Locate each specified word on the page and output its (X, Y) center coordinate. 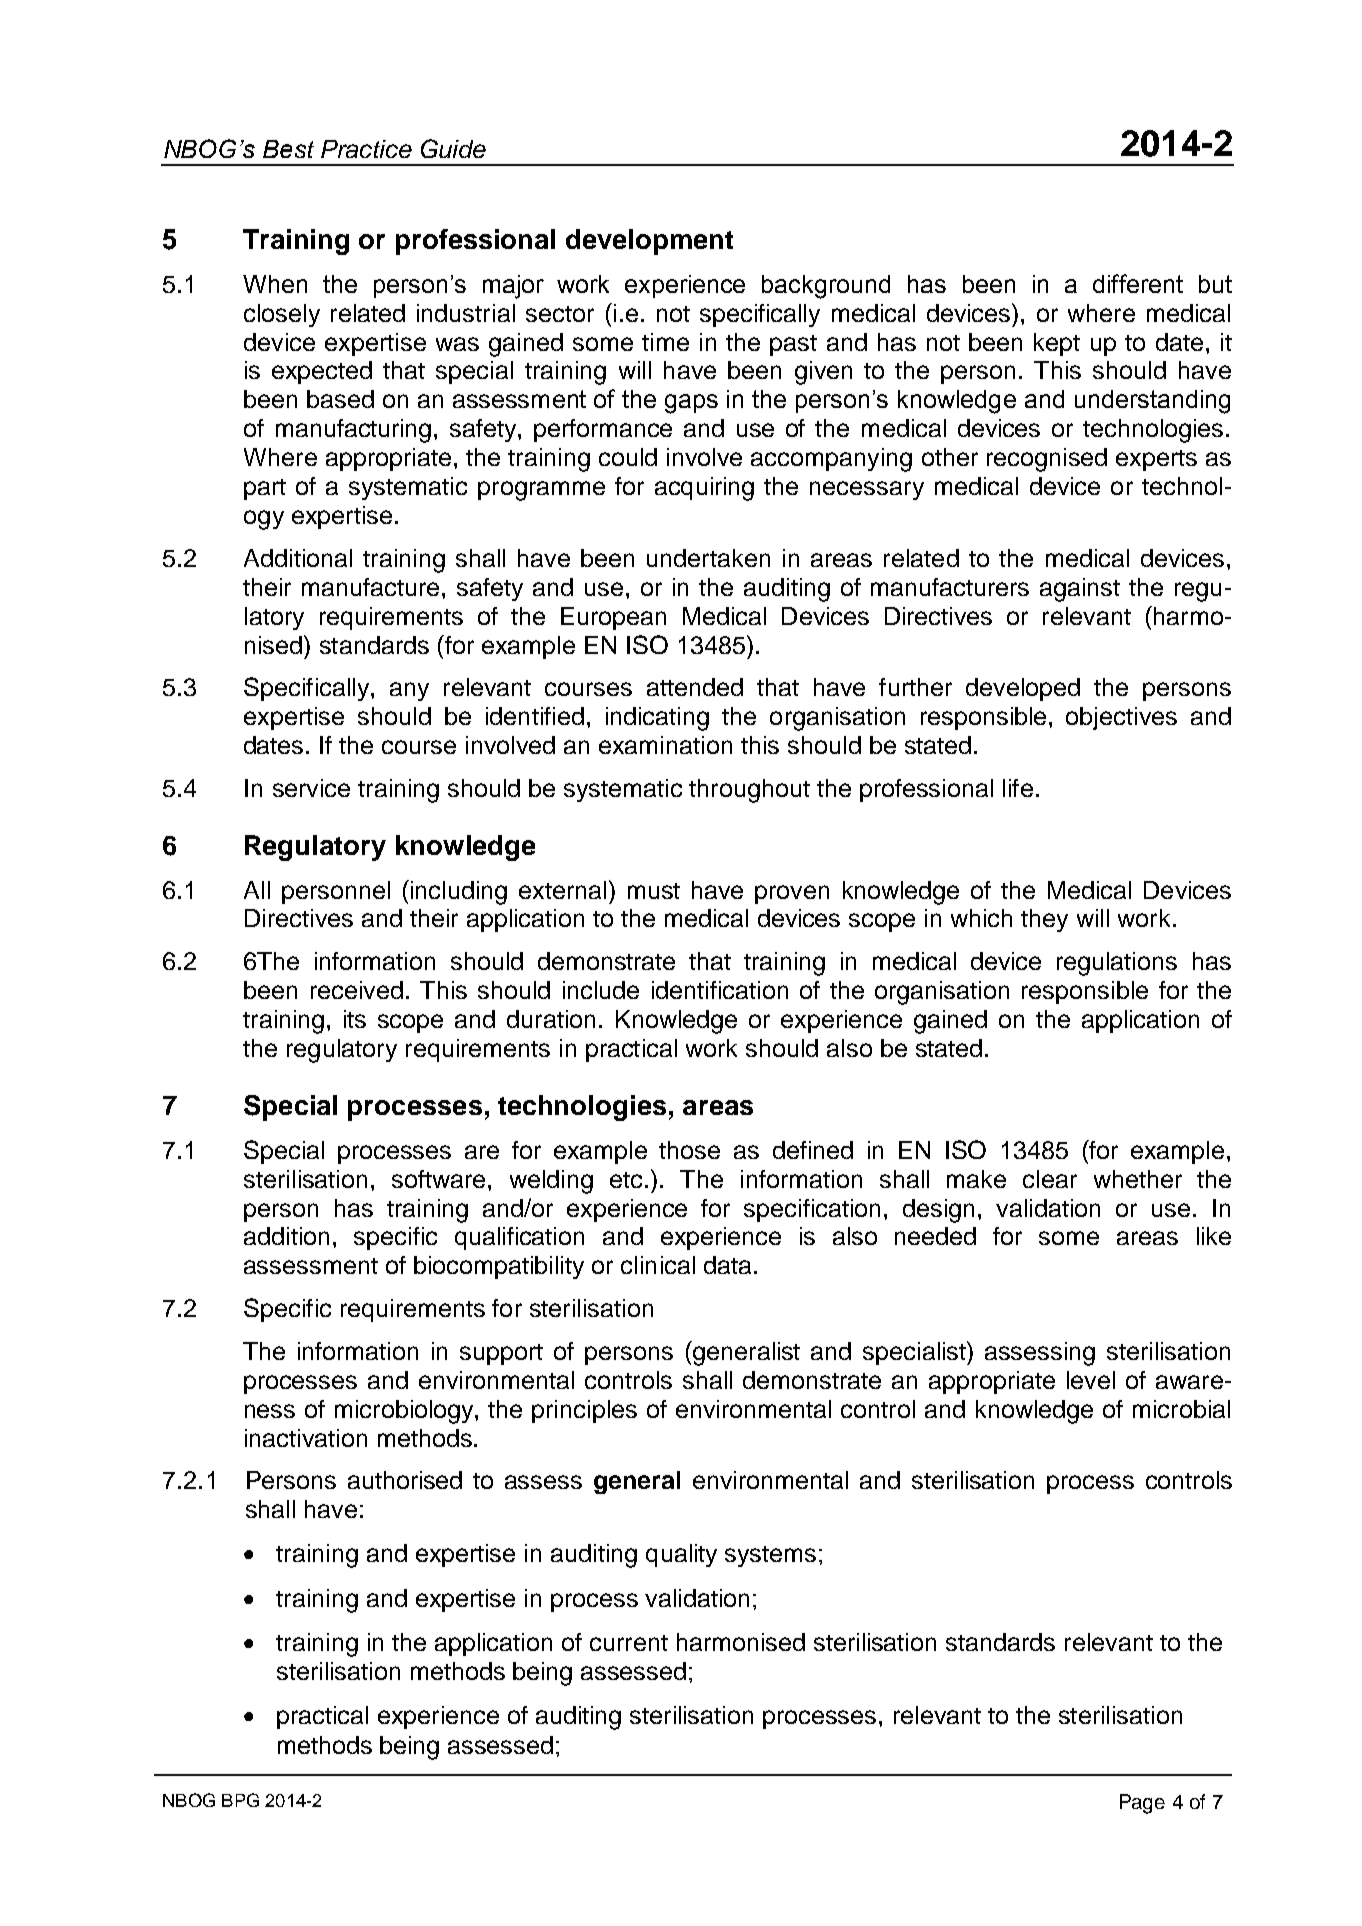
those (689, 1150)
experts (1156, 460)
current (629, 1643)
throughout (749, 791)
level (1091, 1380)
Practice (366, 149)
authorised (405, 1480)
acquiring (704, 489)
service (311, 788)
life (1018, 788)
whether (1138, 1179)
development (649, 242)
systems (770, 1556)
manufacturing (353, 431)
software (438, 1179)
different (1138, 283)
